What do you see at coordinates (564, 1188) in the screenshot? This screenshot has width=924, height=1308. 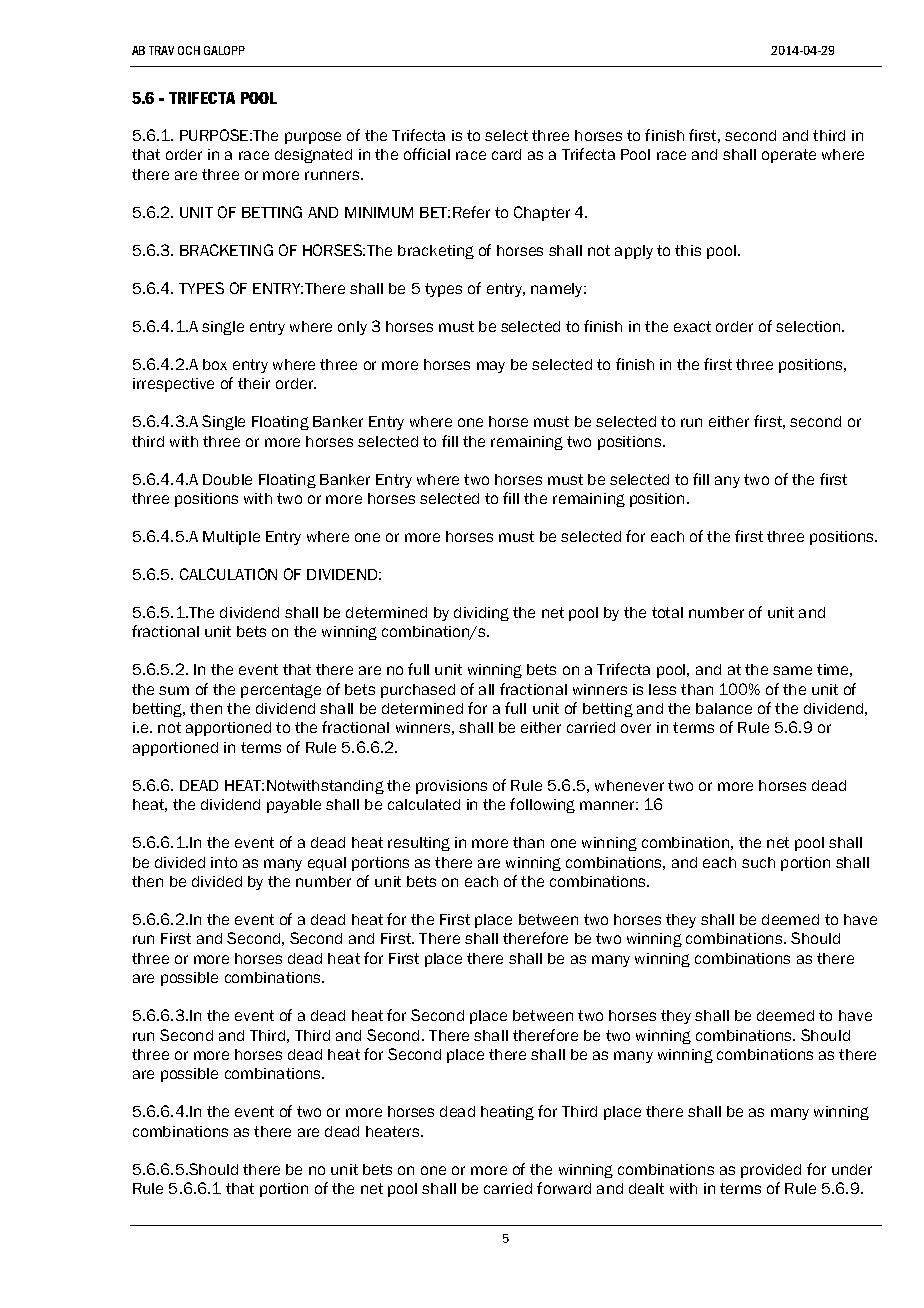 I see `forward` at bounding box center [564, 1188].
